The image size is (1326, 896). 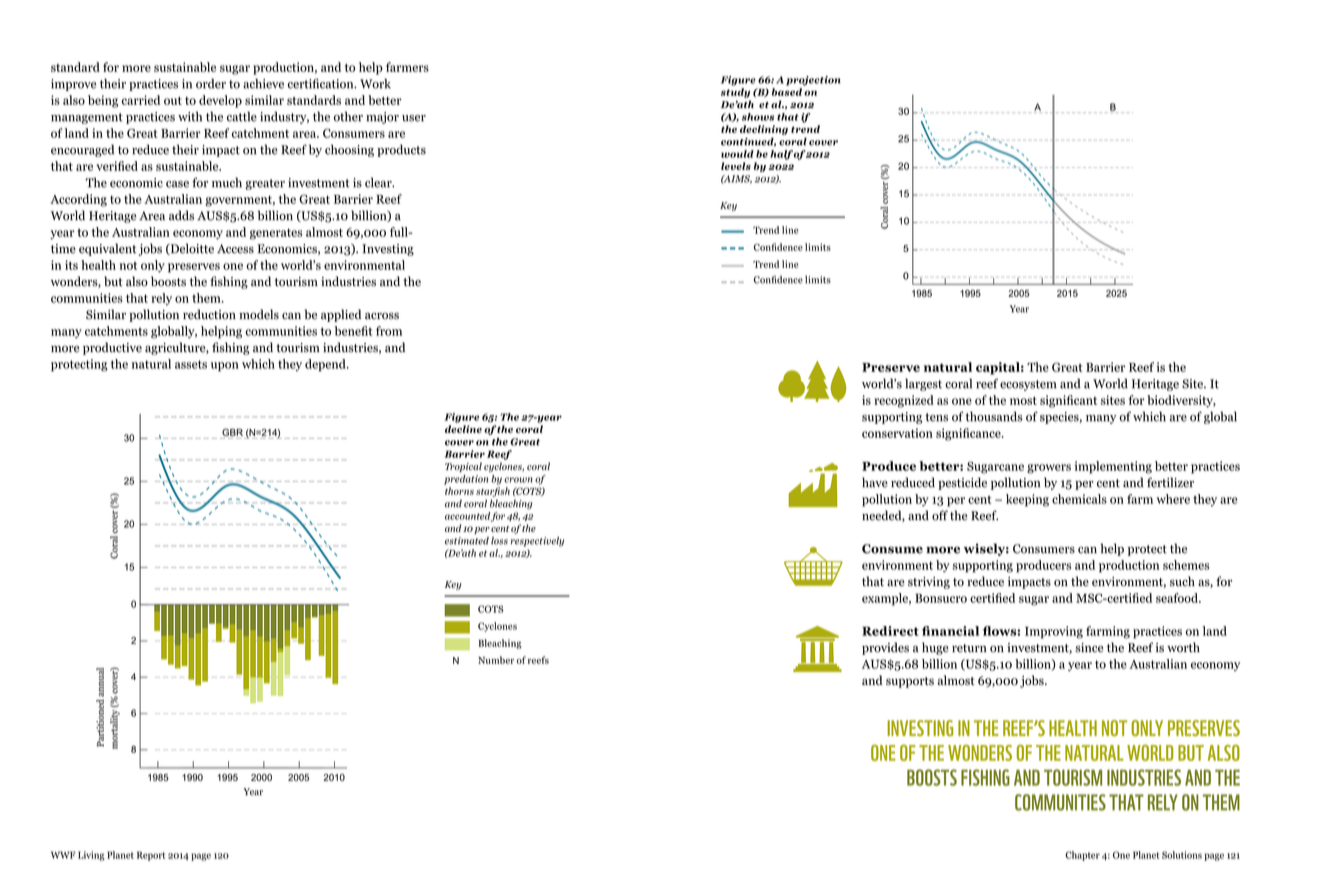 I want to click on reduction, so click(x=209, y=314).
